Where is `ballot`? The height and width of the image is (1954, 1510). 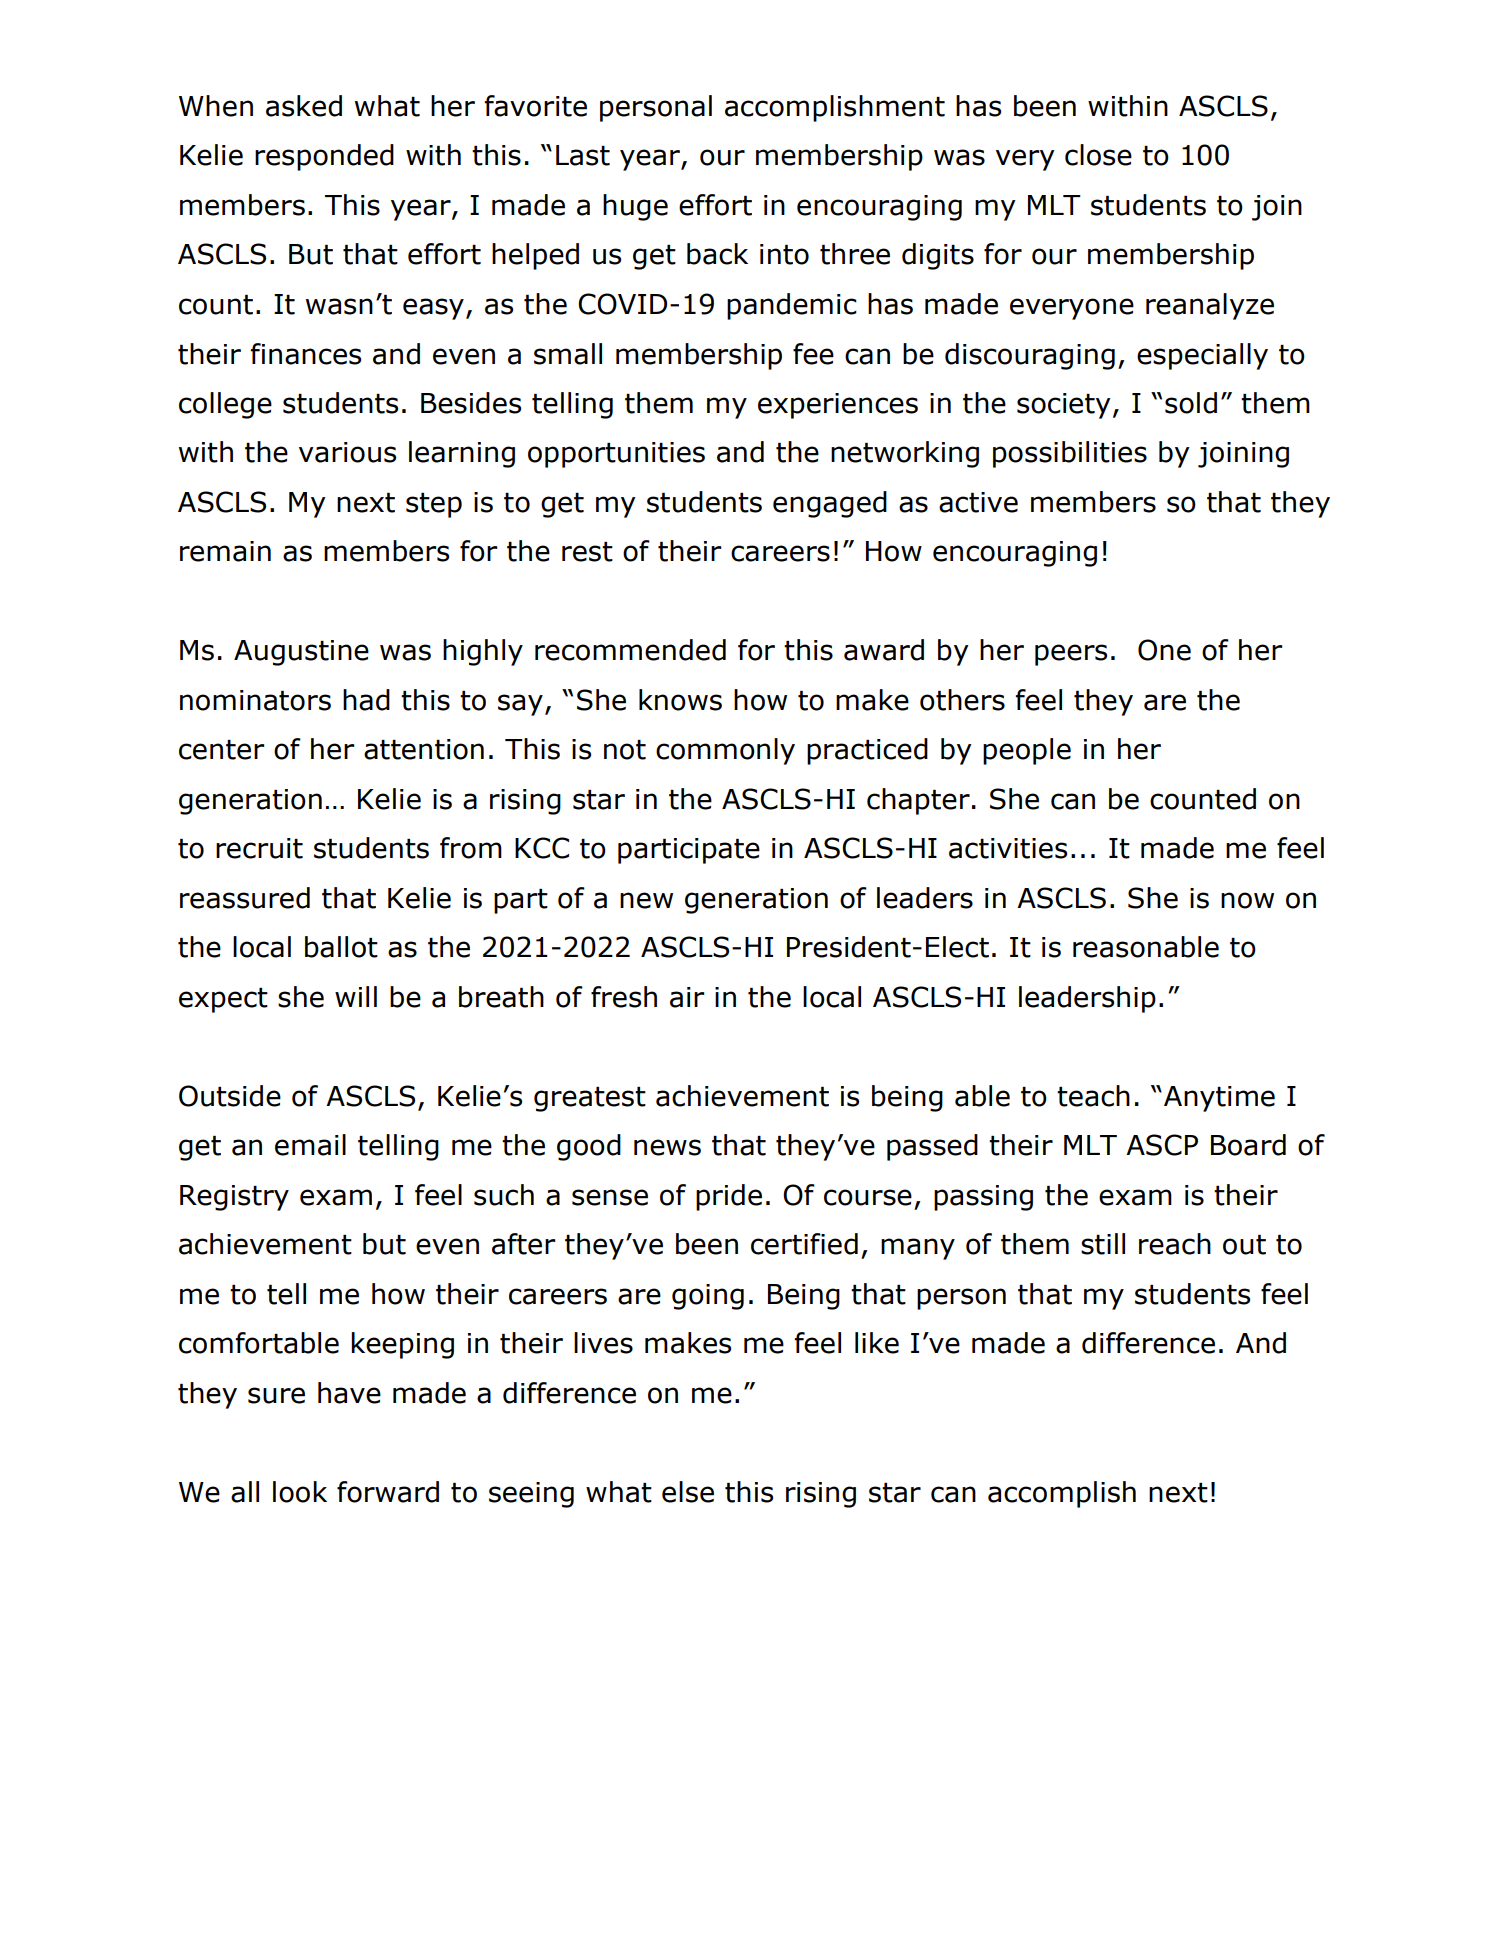 ballot is located at coordinates (341, 947).
